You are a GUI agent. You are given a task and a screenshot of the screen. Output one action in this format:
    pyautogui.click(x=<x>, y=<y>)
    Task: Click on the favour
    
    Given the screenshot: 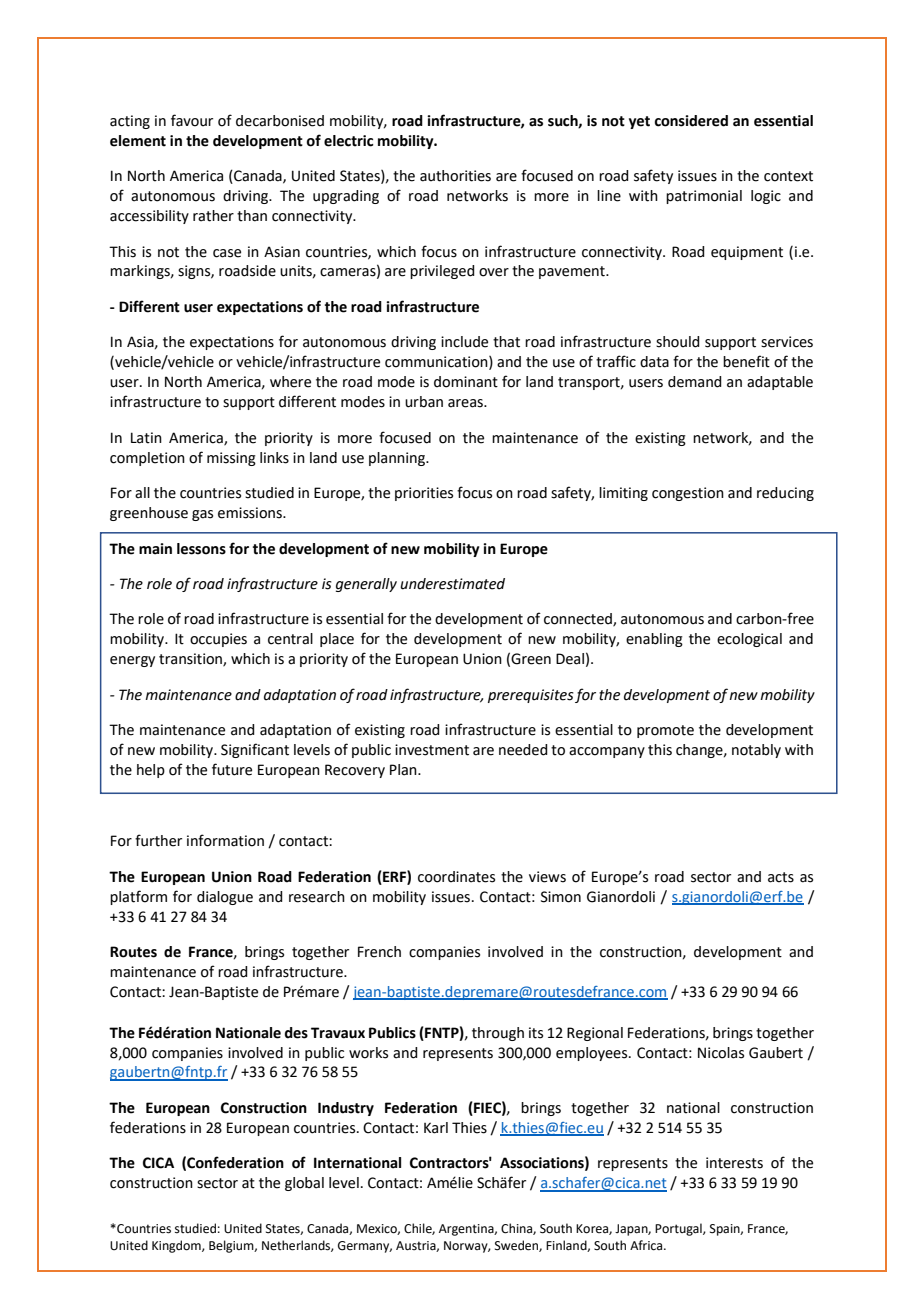 What is the action you would take?
    pyautogui.click(x=192, y=120)
